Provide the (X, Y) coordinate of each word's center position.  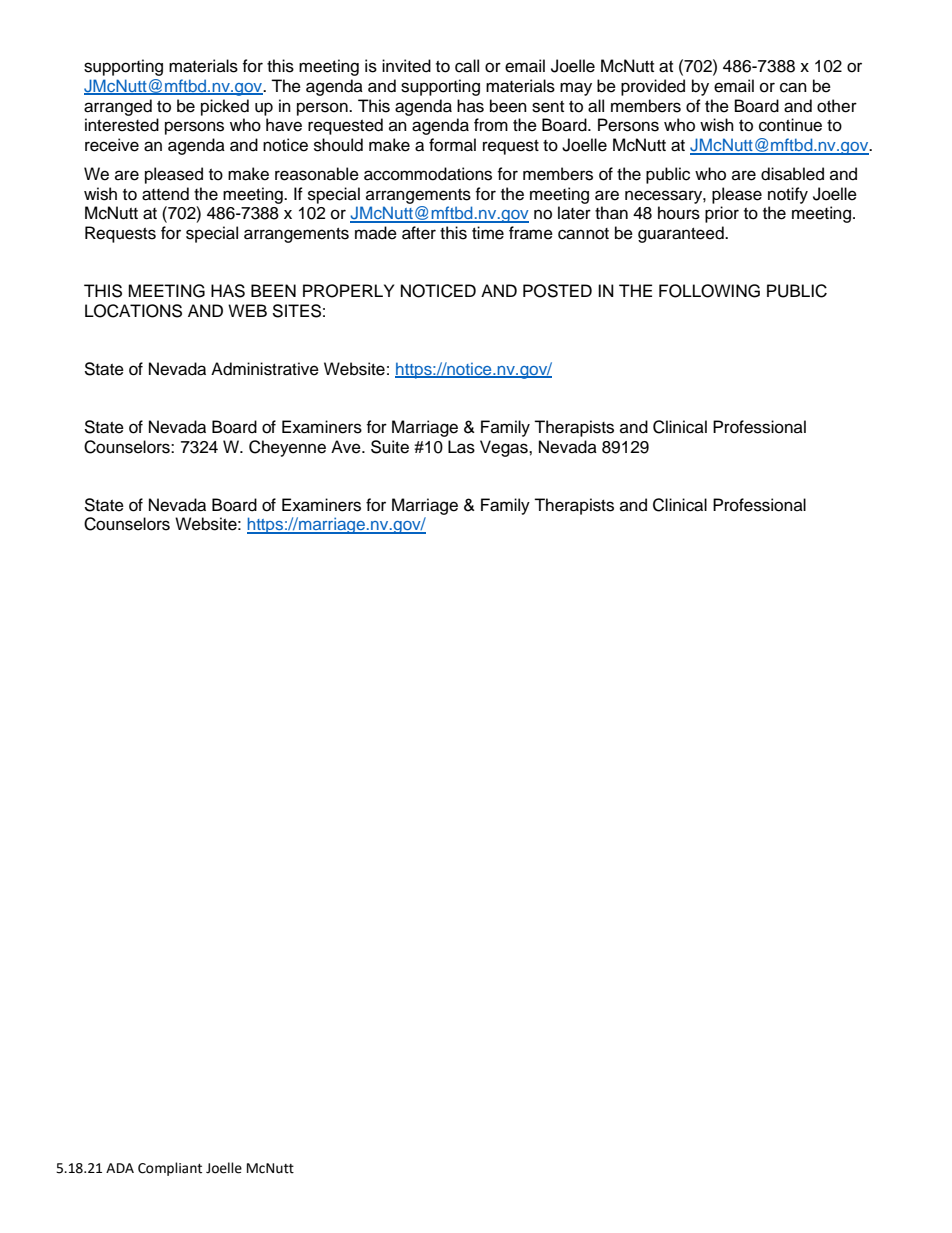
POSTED (557, 291)
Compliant (170, 1169)
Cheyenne (287, 448)
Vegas (505, 448)
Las (461, 447)
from (491, 125)
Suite (390, 447)
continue (790, 125)
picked (225, 107)
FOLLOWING (709, 291)
